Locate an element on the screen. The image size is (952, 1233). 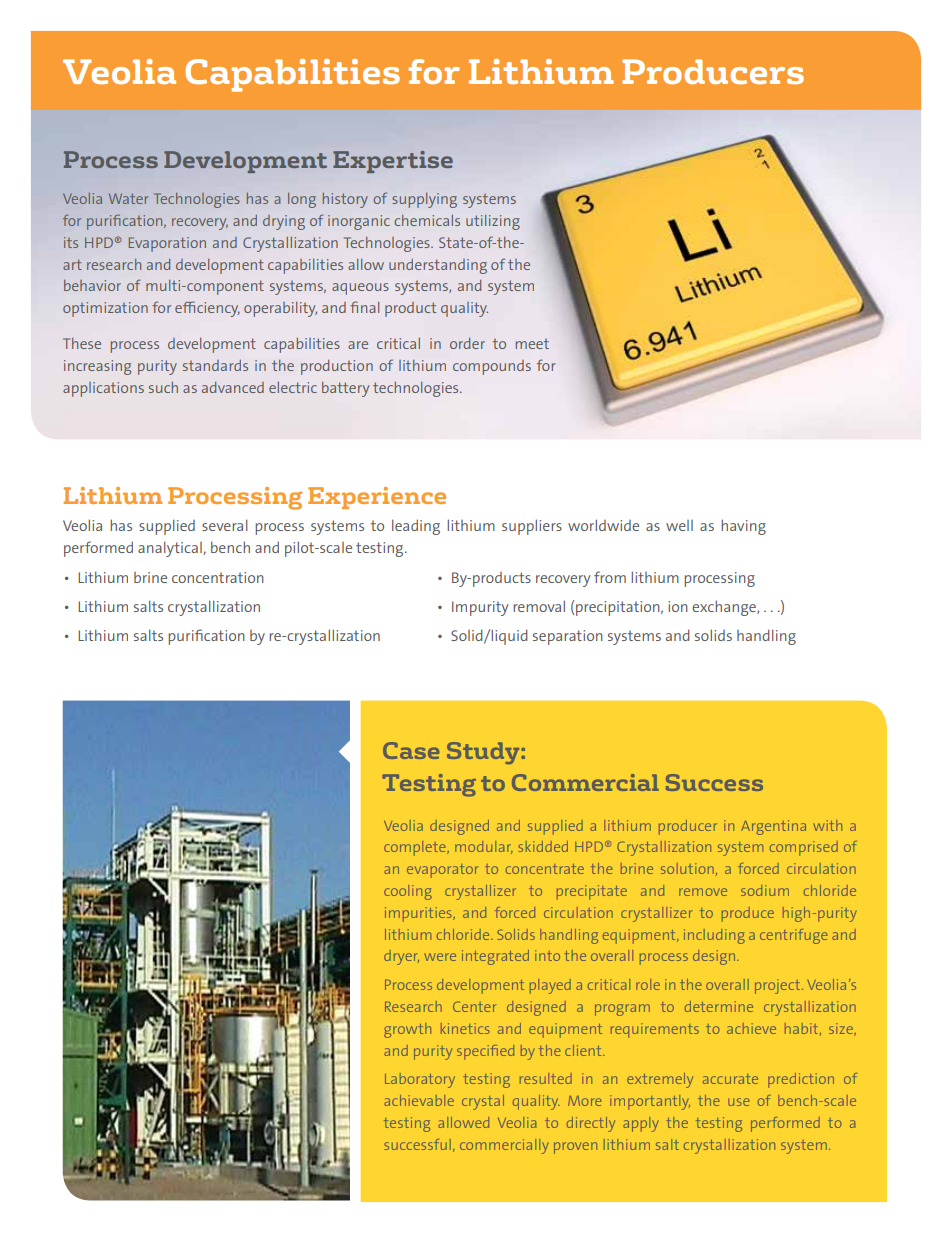
achievable is located at coordinates (419, 1100).
